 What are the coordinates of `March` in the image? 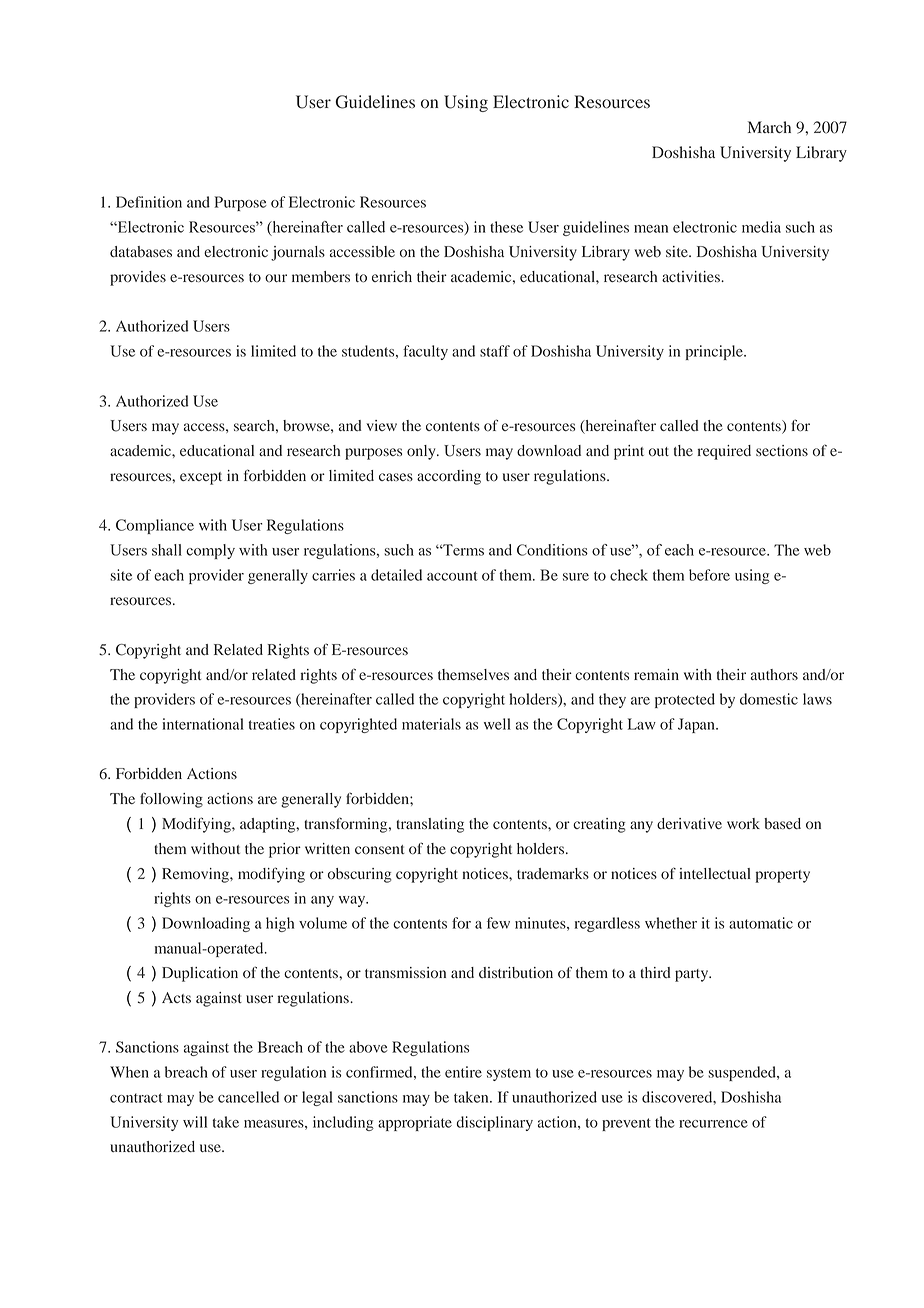 It's located at (769, 127).
